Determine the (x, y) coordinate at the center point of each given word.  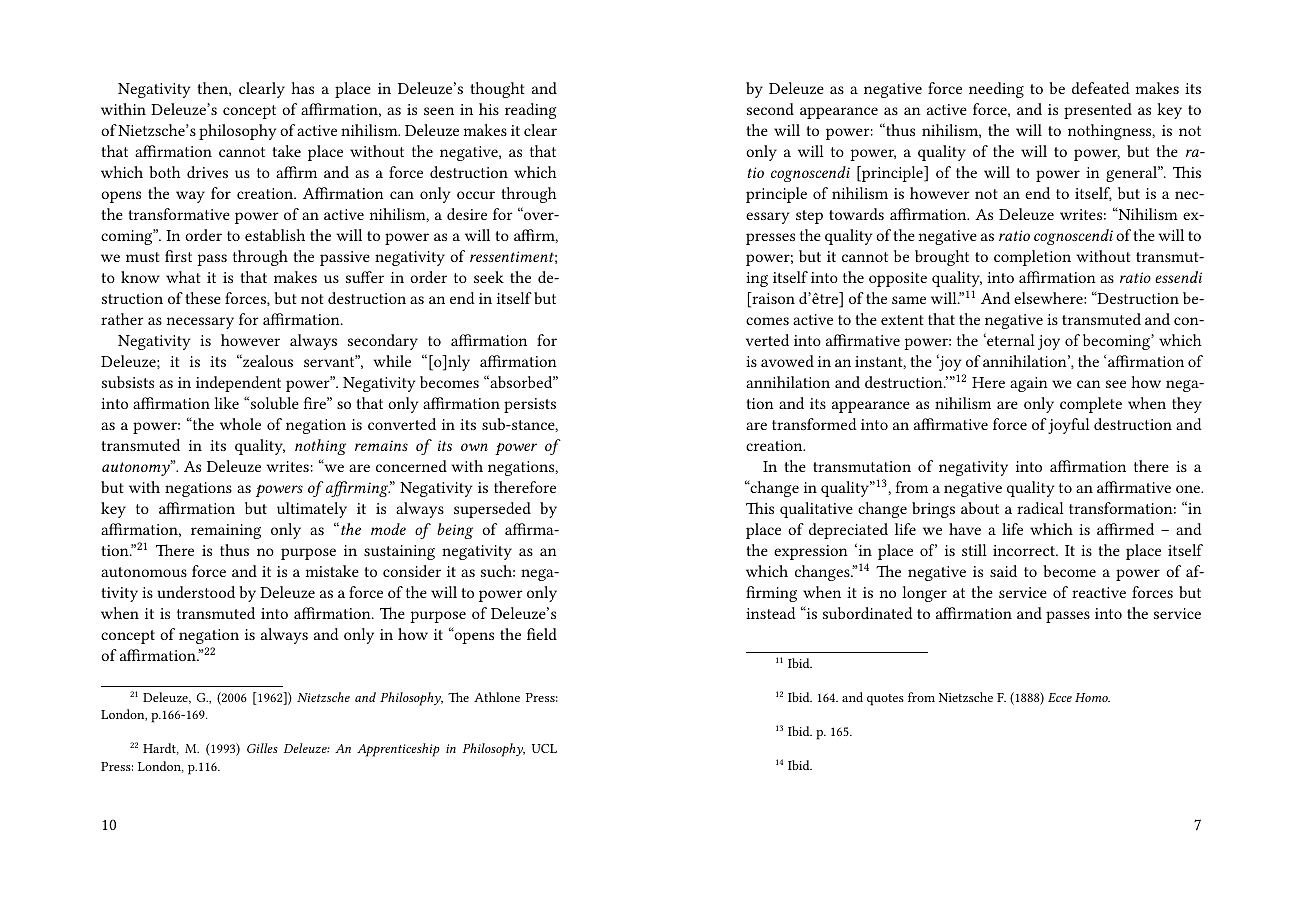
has (302, 88)
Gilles (262, 748)
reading (531, 111)
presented (1098, 111)
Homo (1092, 697)
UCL (544, 748)
